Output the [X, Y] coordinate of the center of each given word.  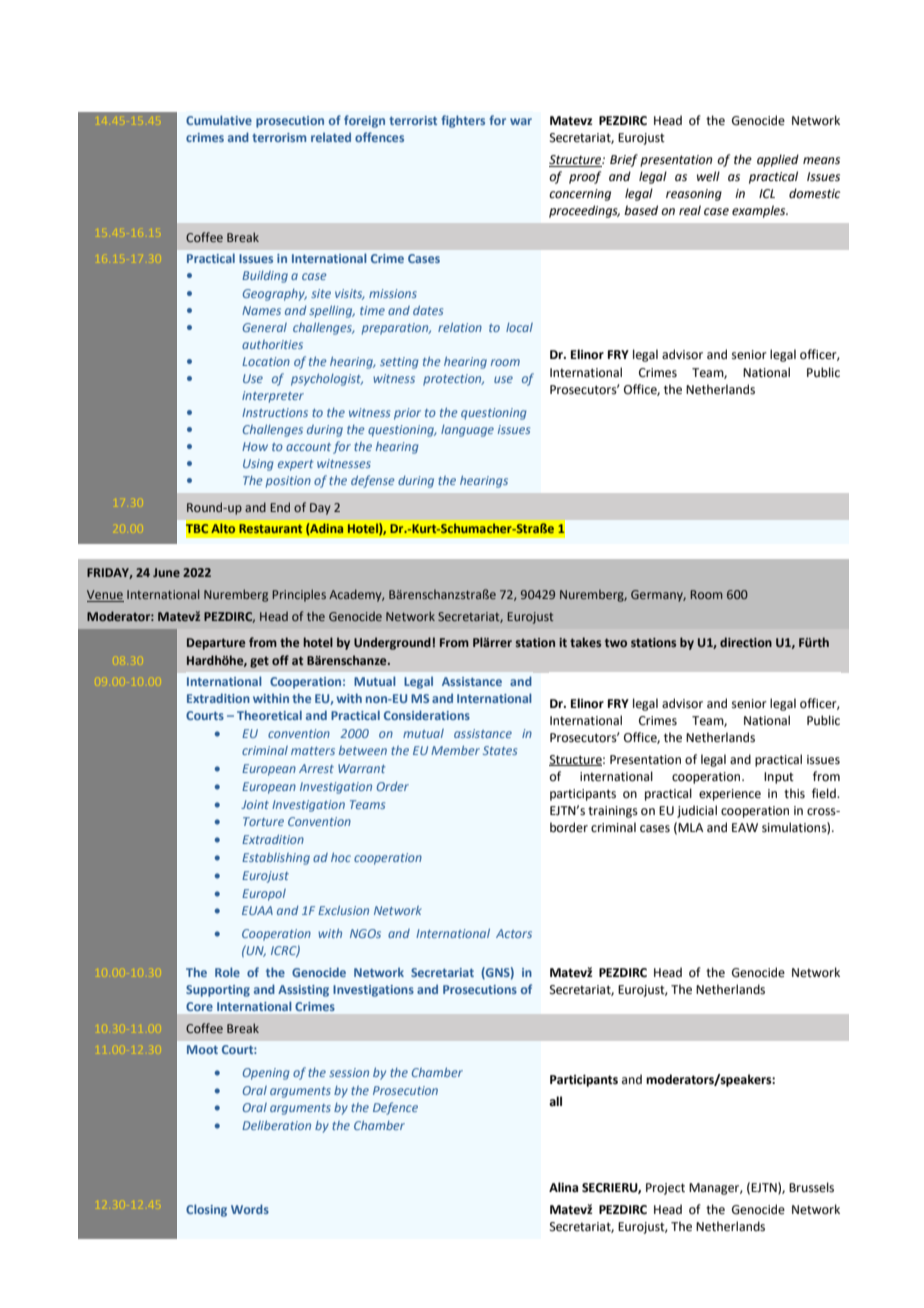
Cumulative [219, 120]
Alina [563, 1187]
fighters [463, 121]
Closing [206, 1210]
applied [778, 160]
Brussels [811, 1187]
